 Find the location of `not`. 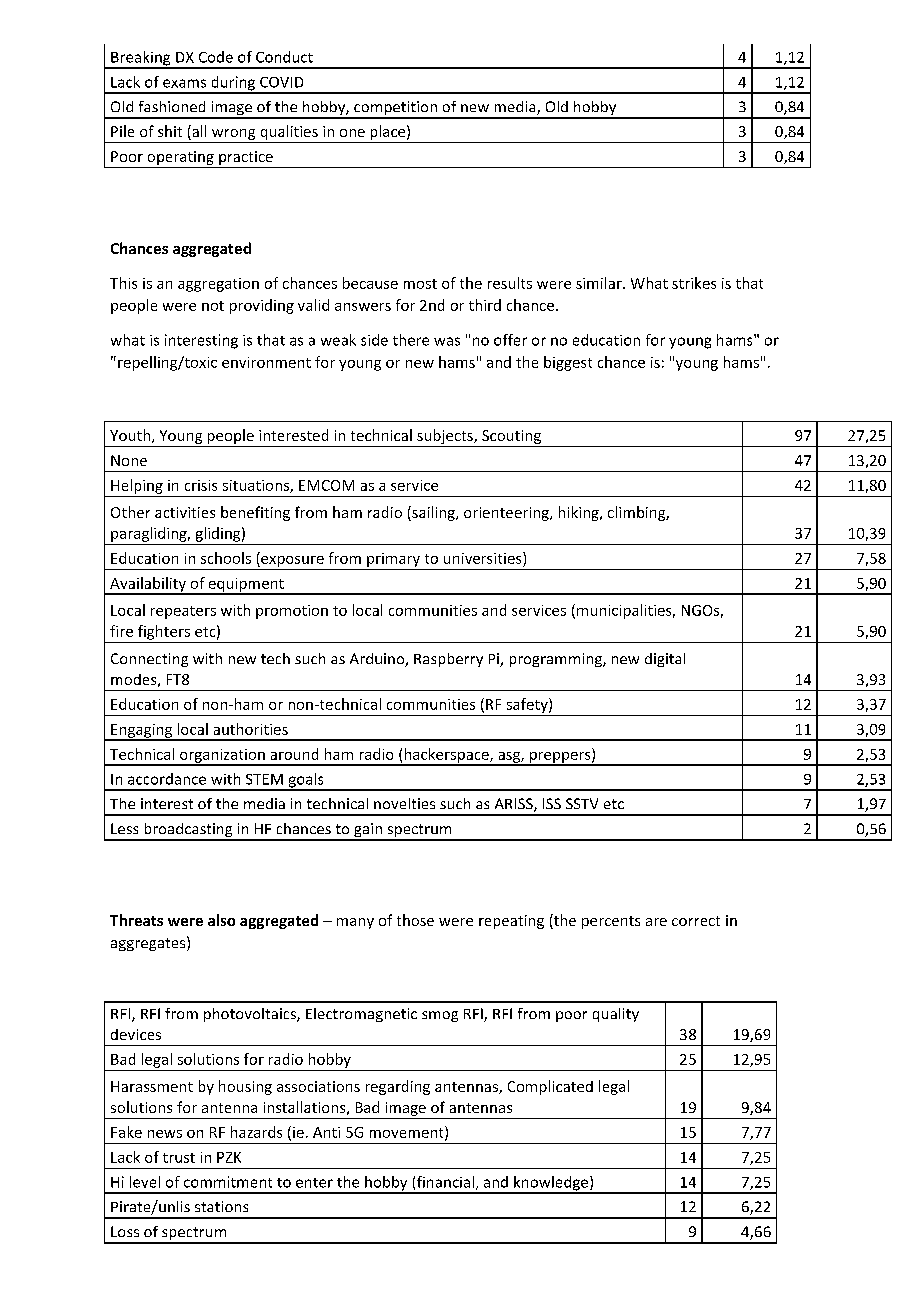

not is located at coordinates (213, 306).
